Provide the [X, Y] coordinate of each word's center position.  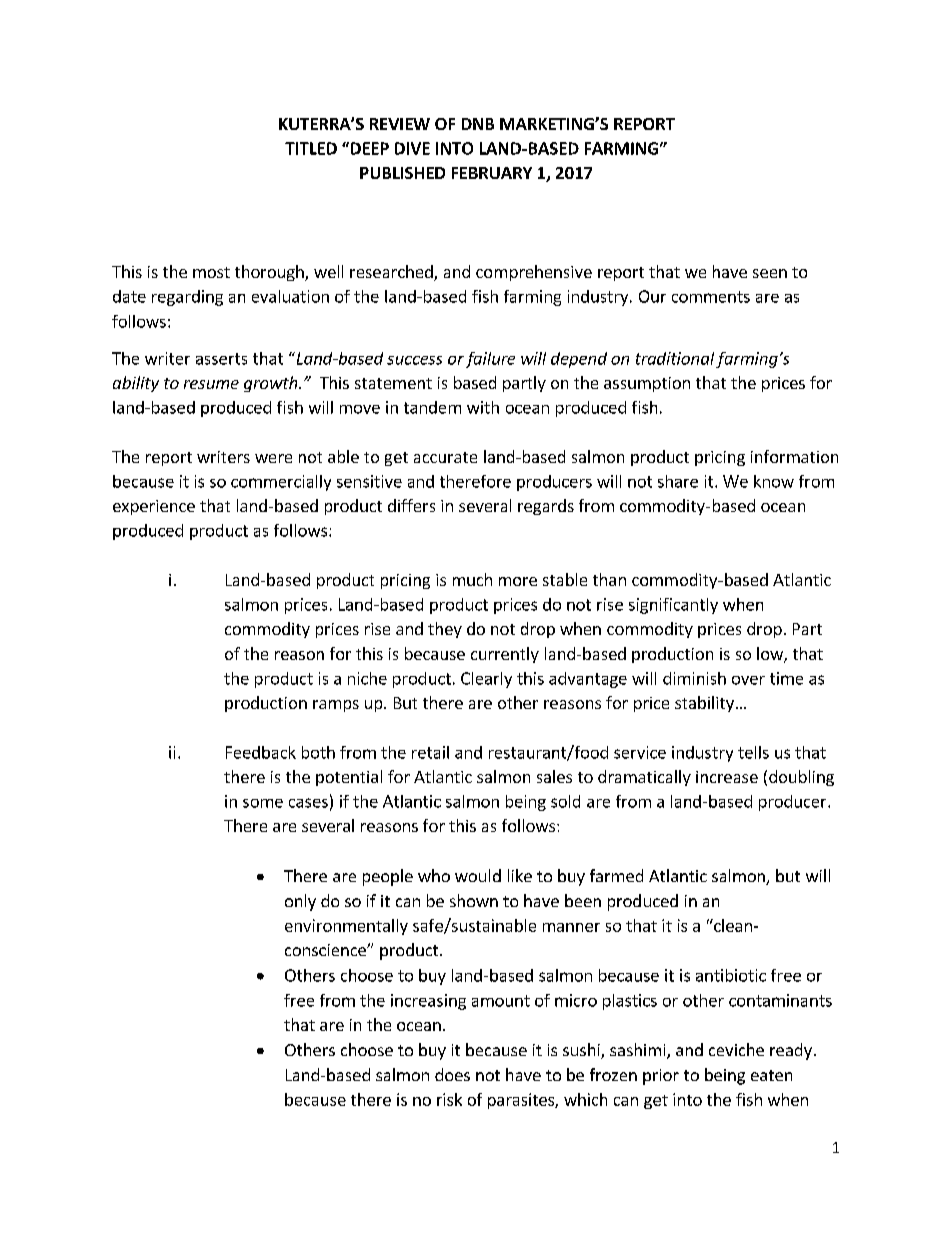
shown [474, 900]
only [300, 902]
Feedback [261, 752]
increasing [428, 1002]
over [748, 680]
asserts [221, 359]
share [678, 481]
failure [490, 360]
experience [154, 507]
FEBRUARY [492, 173]
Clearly [486, 680]
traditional [675, 358]
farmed [616, 875]
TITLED [311, 148]
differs [411, 505]
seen [770, 273]
